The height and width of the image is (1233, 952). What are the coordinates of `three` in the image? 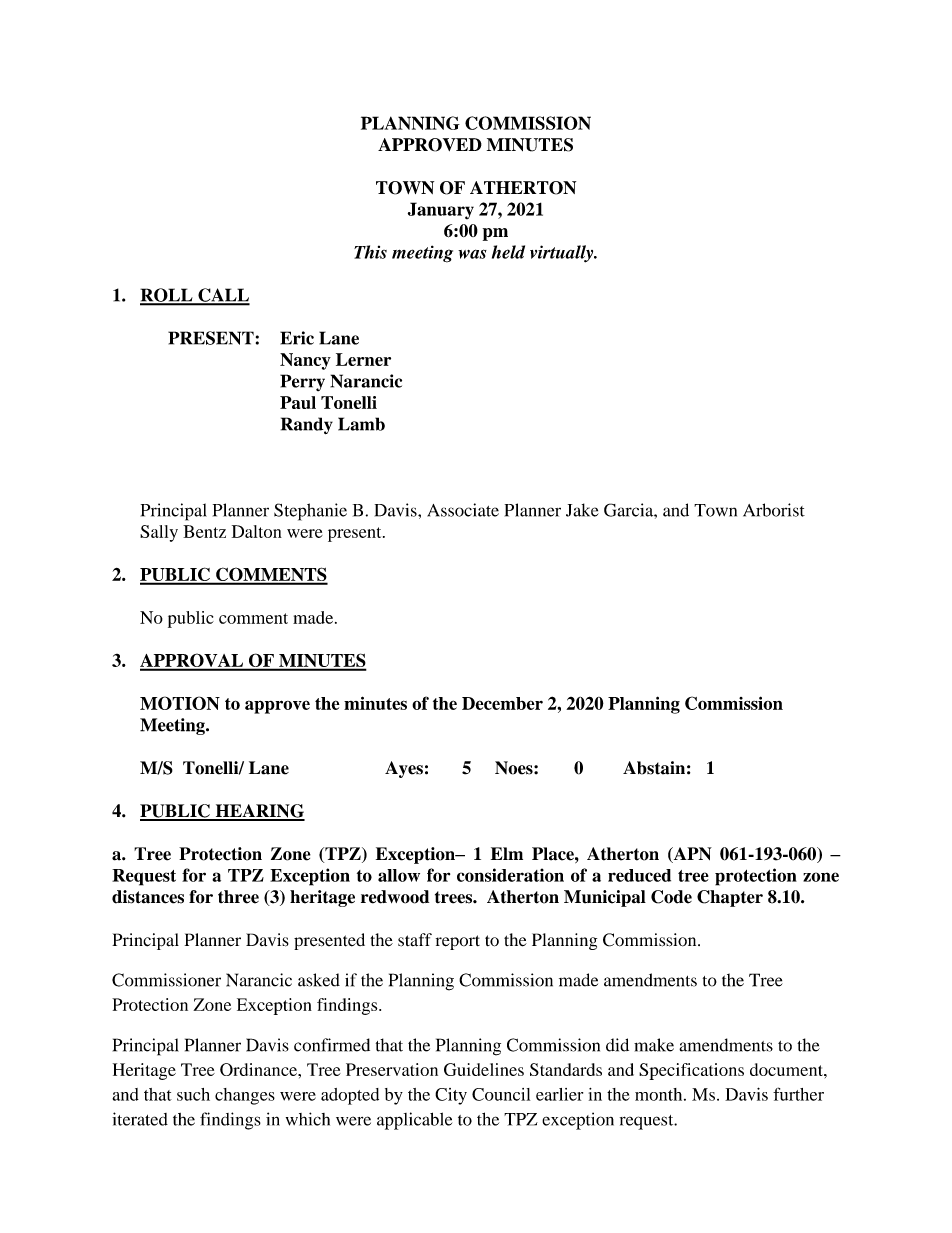 It's located at (238, 897).
